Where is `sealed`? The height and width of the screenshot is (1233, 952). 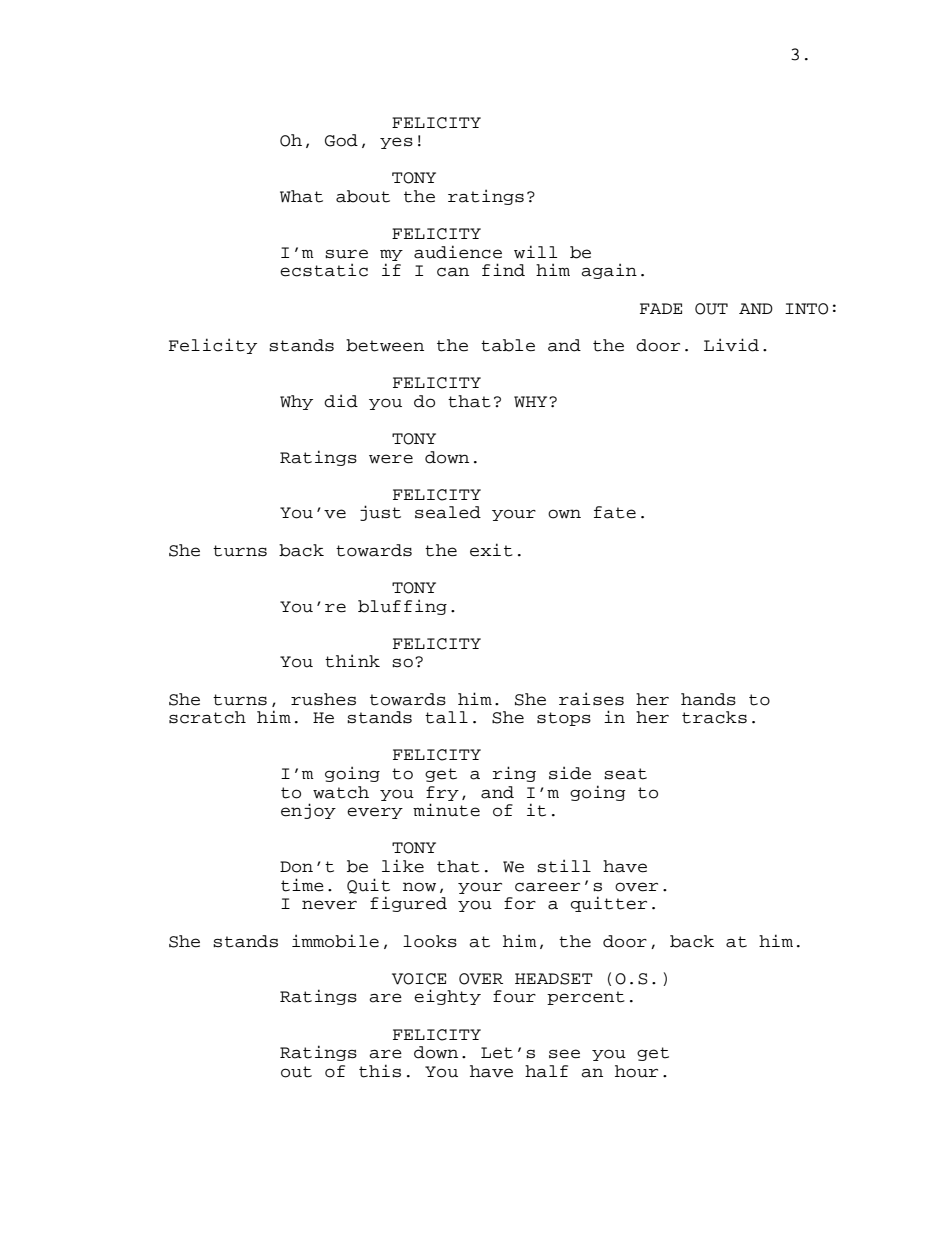
sealed is located at coordinates (448, 512).
